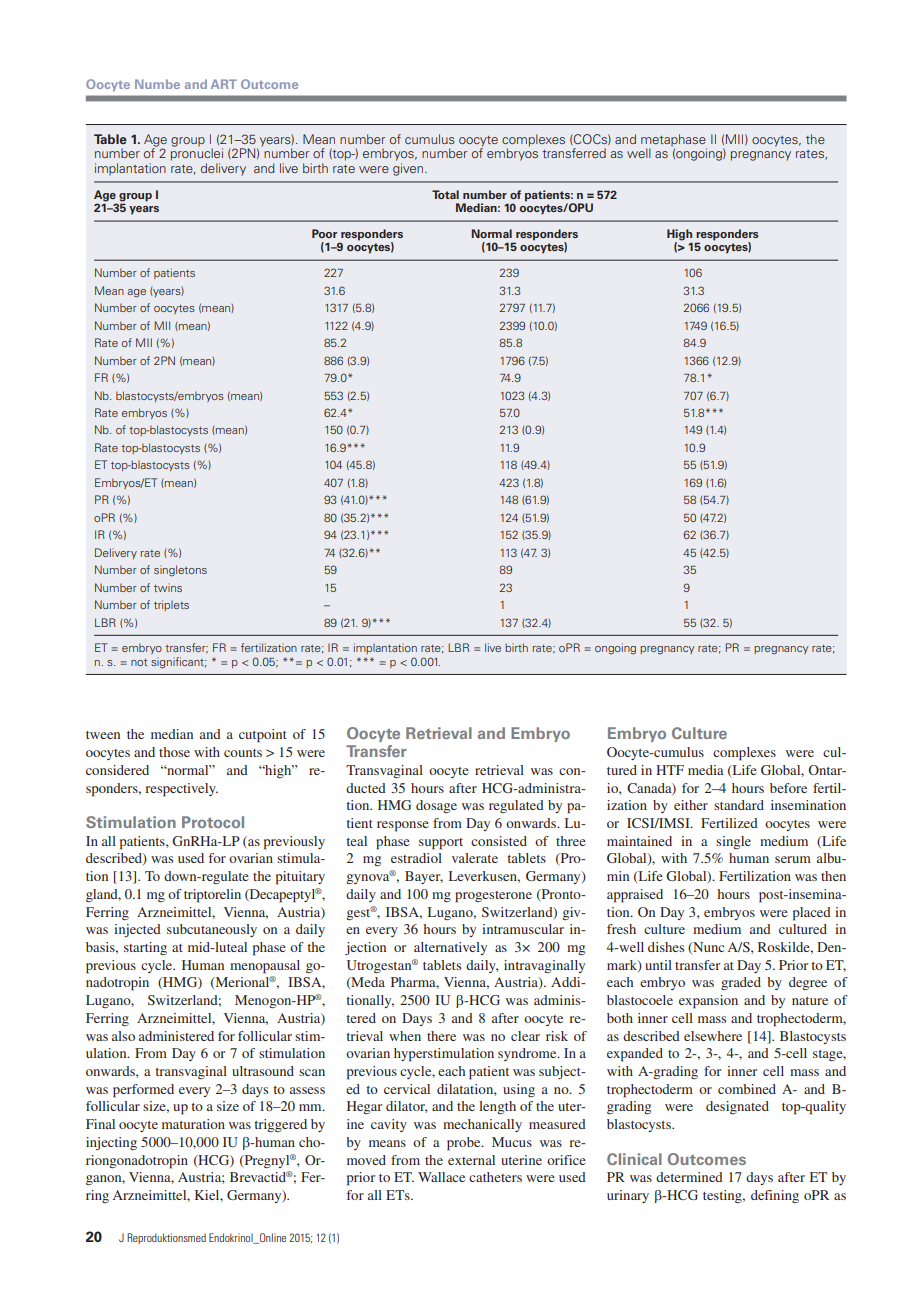 Image resolution: width=924 pixels, height=1308 pixels. I want to click on dosage, so click(436, 806).
